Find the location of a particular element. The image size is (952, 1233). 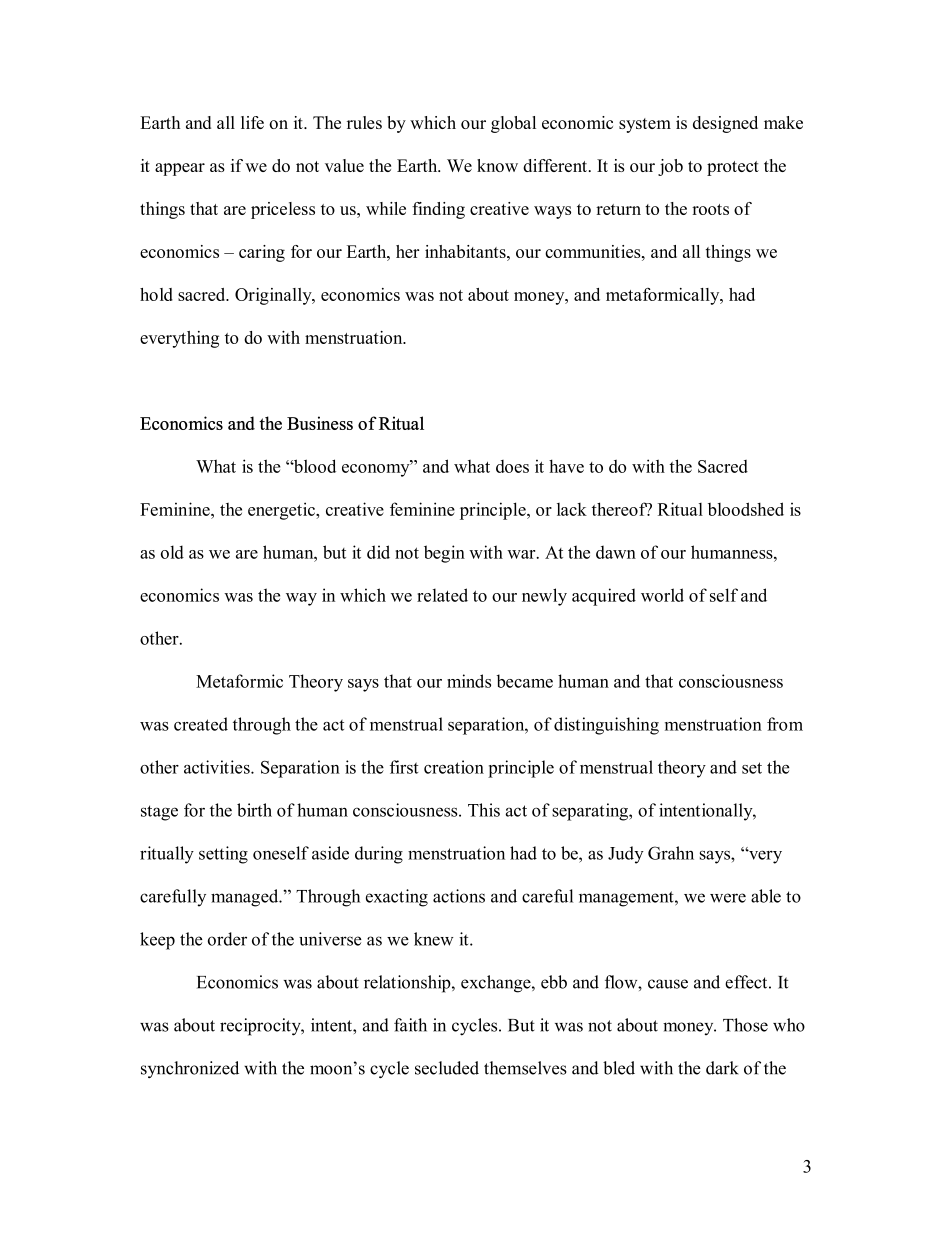

activities is located at coordinates (218, 767).
